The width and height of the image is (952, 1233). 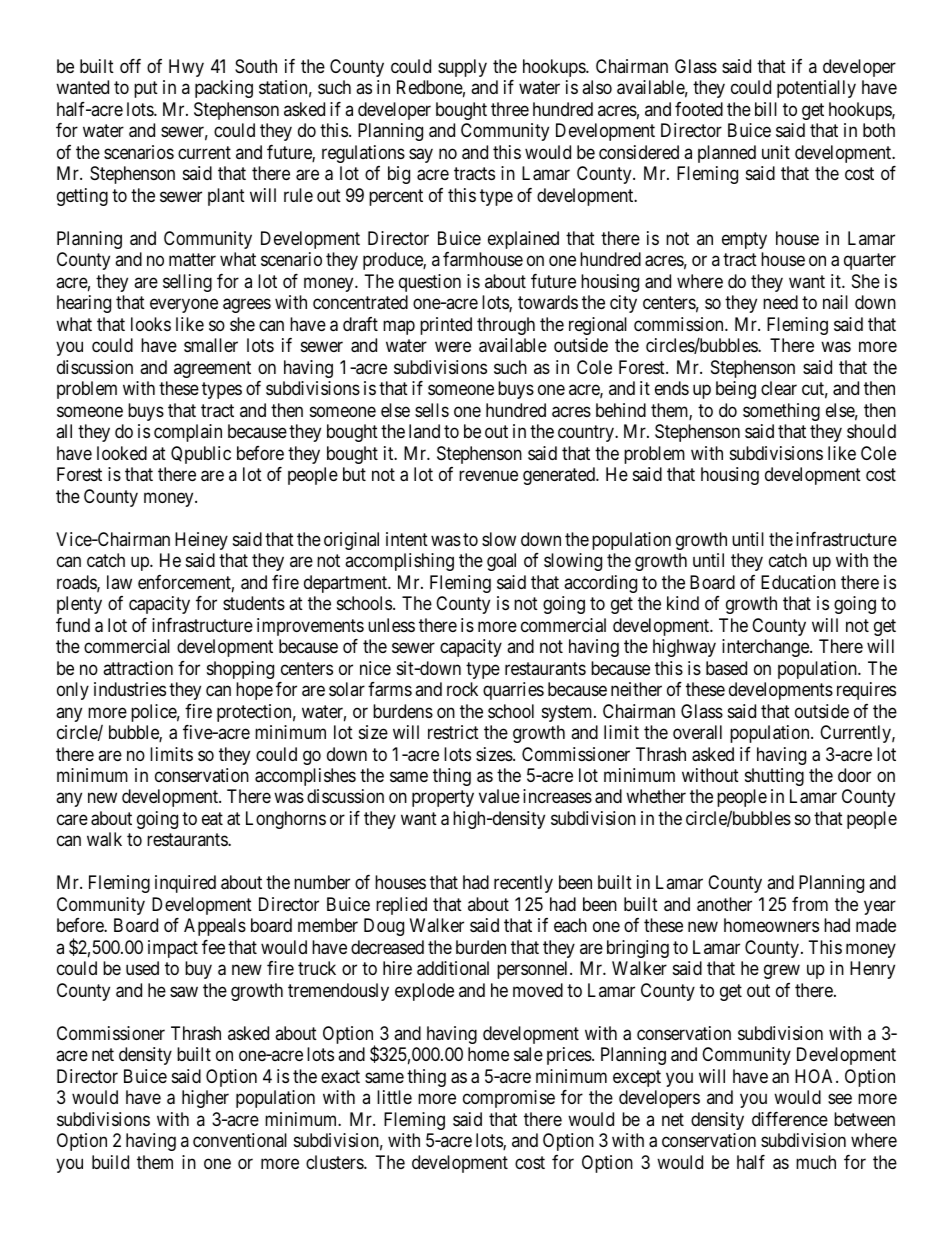 I want to click on Education, so click(x=798, y=582).
